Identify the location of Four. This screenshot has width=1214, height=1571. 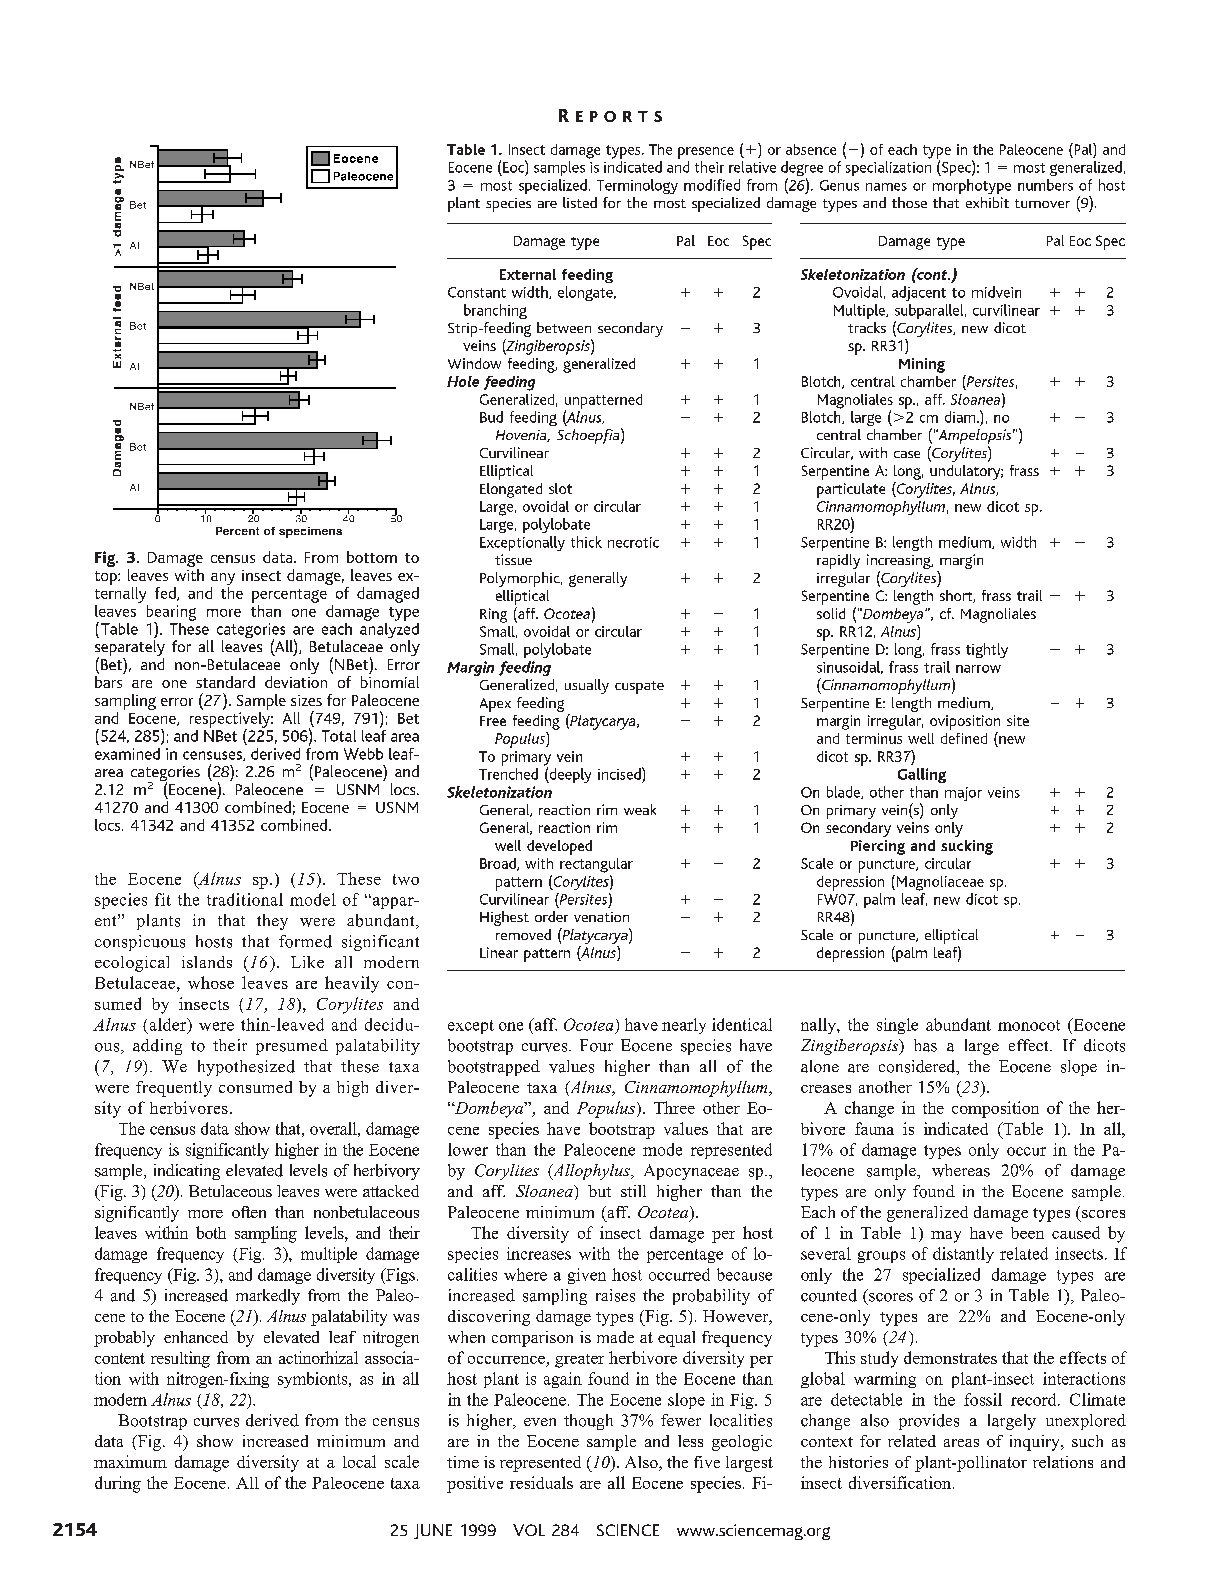
(596, 1045).
